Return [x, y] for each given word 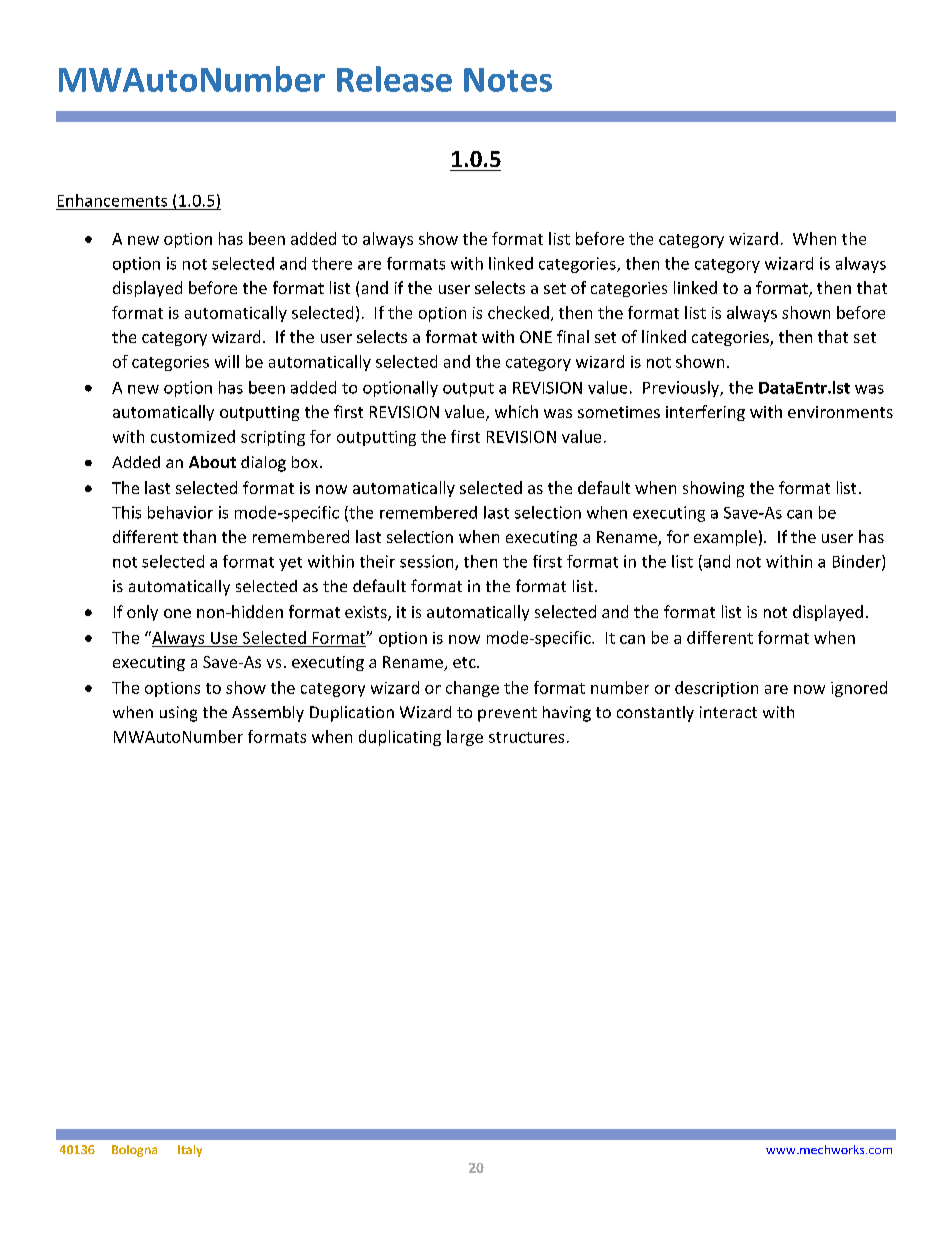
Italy [190, 1151]
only [142, 613]
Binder [858, 562]
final [573, 336]
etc [465, 662]
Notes [508, 80]
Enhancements [112, 200]
